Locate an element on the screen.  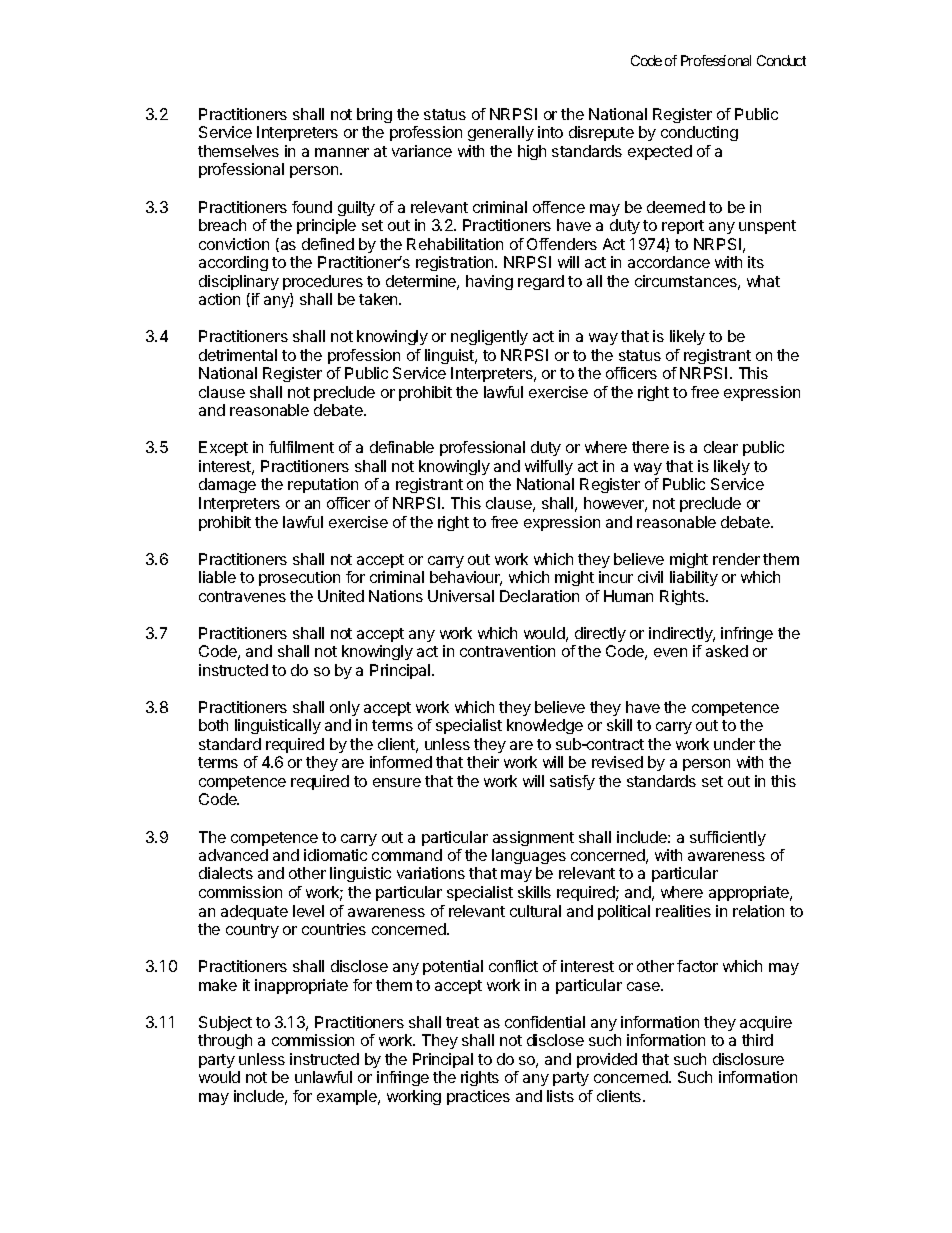
expected is located at coordinates (660, 152).
